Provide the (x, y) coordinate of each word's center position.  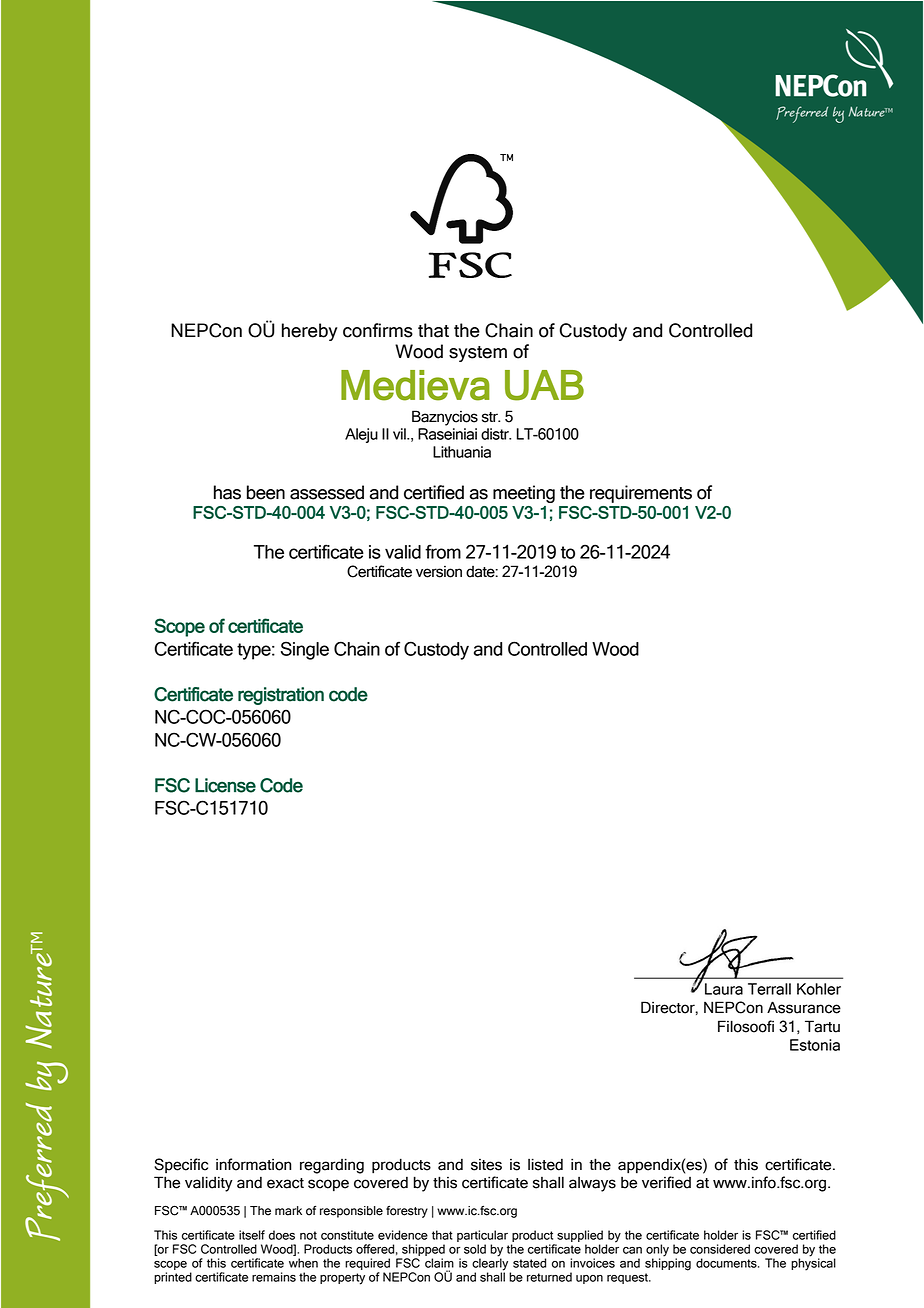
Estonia (815, 1045)
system (478, 354)
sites (486, 1165)
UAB (544, 385)
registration (281, 696)
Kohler (819, 989)
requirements (641, 494)
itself (252, 1235)
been (266, 492)
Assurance (804, 1007)
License (225, 785)
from (443, 551)
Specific (181, 1165)
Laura (724, 989)
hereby (309, 332)
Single (305, 650)
